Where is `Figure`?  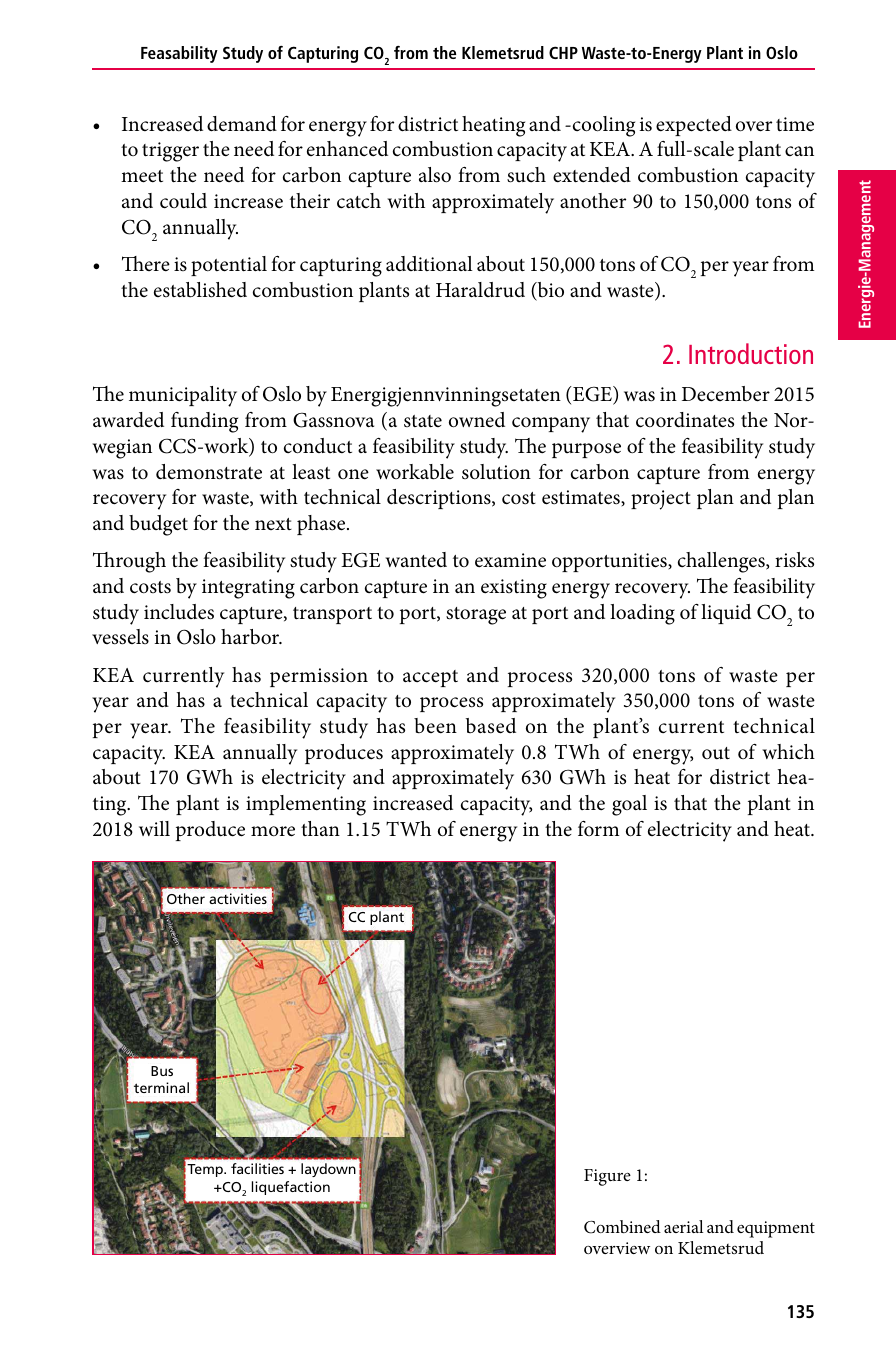 Figure is located at coordinates (607, 1177).
